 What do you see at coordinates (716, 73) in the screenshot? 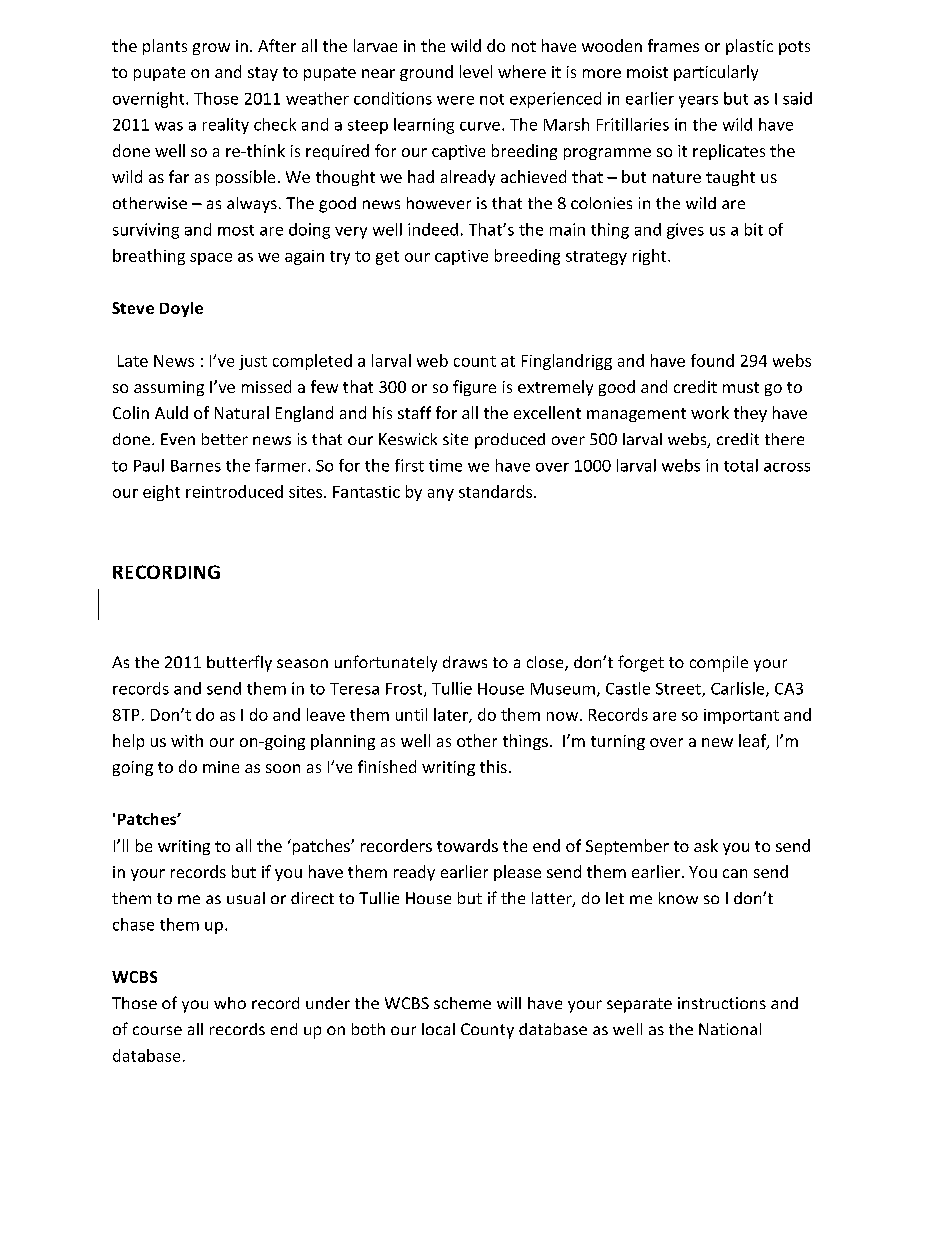
I see `particularly` at bounding box center [716, 73].
